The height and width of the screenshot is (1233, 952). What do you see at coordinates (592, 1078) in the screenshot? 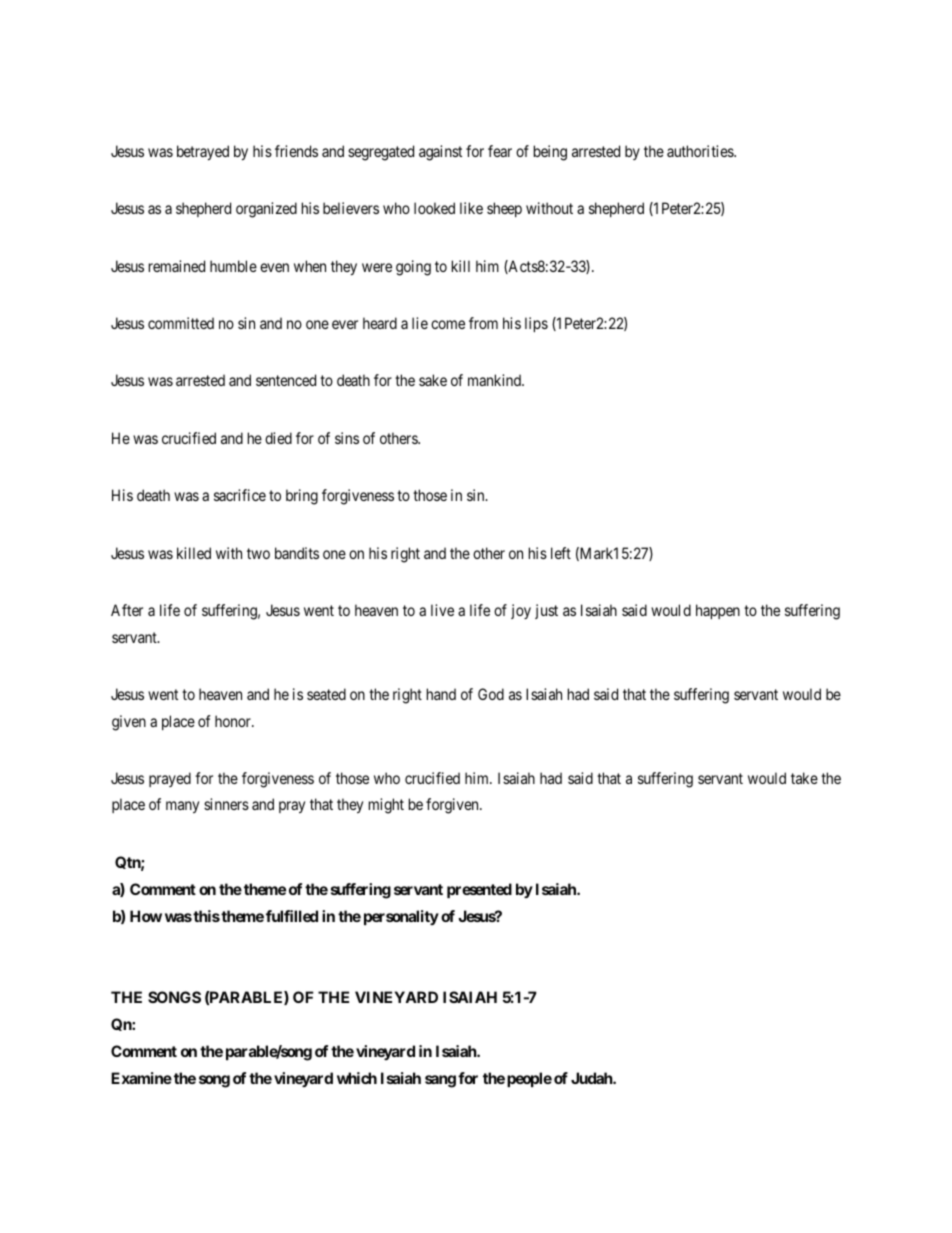
I see `Judah` at bounding box center [592, 1078].
